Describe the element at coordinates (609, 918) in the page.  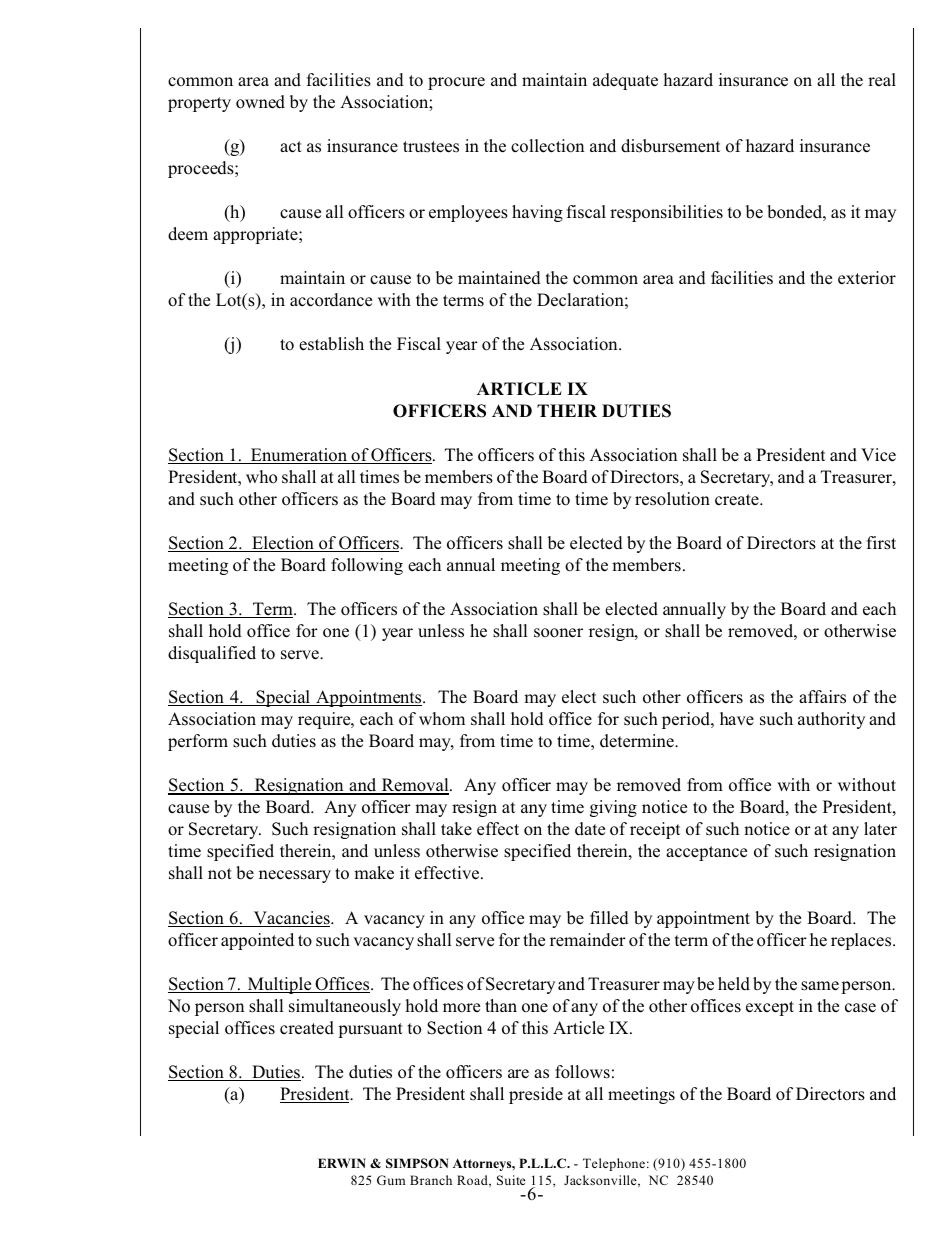
I see `filled` at that location.
